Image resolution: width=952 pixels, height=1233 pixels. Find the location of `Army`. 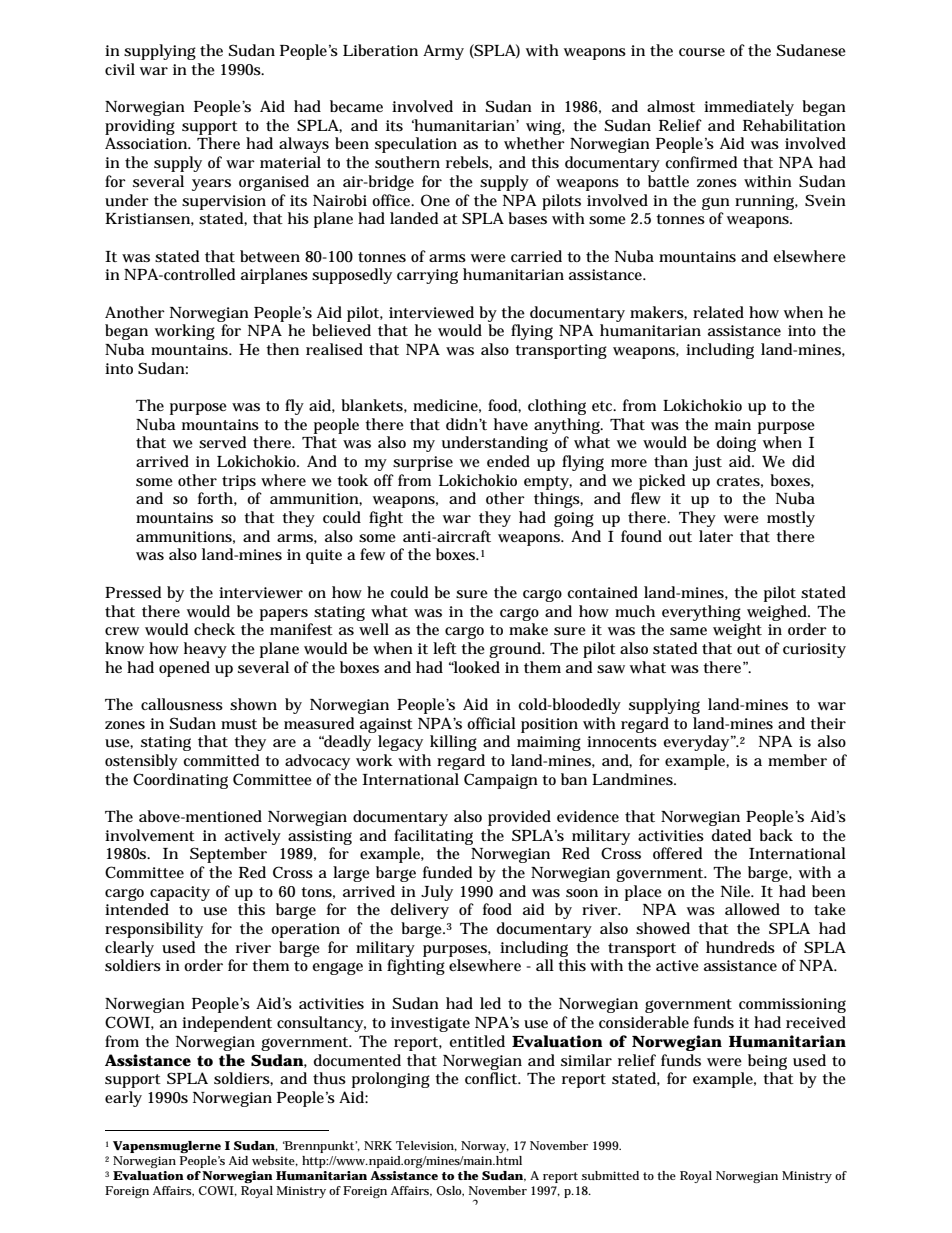

Army is located at coordinates (443, 52).
